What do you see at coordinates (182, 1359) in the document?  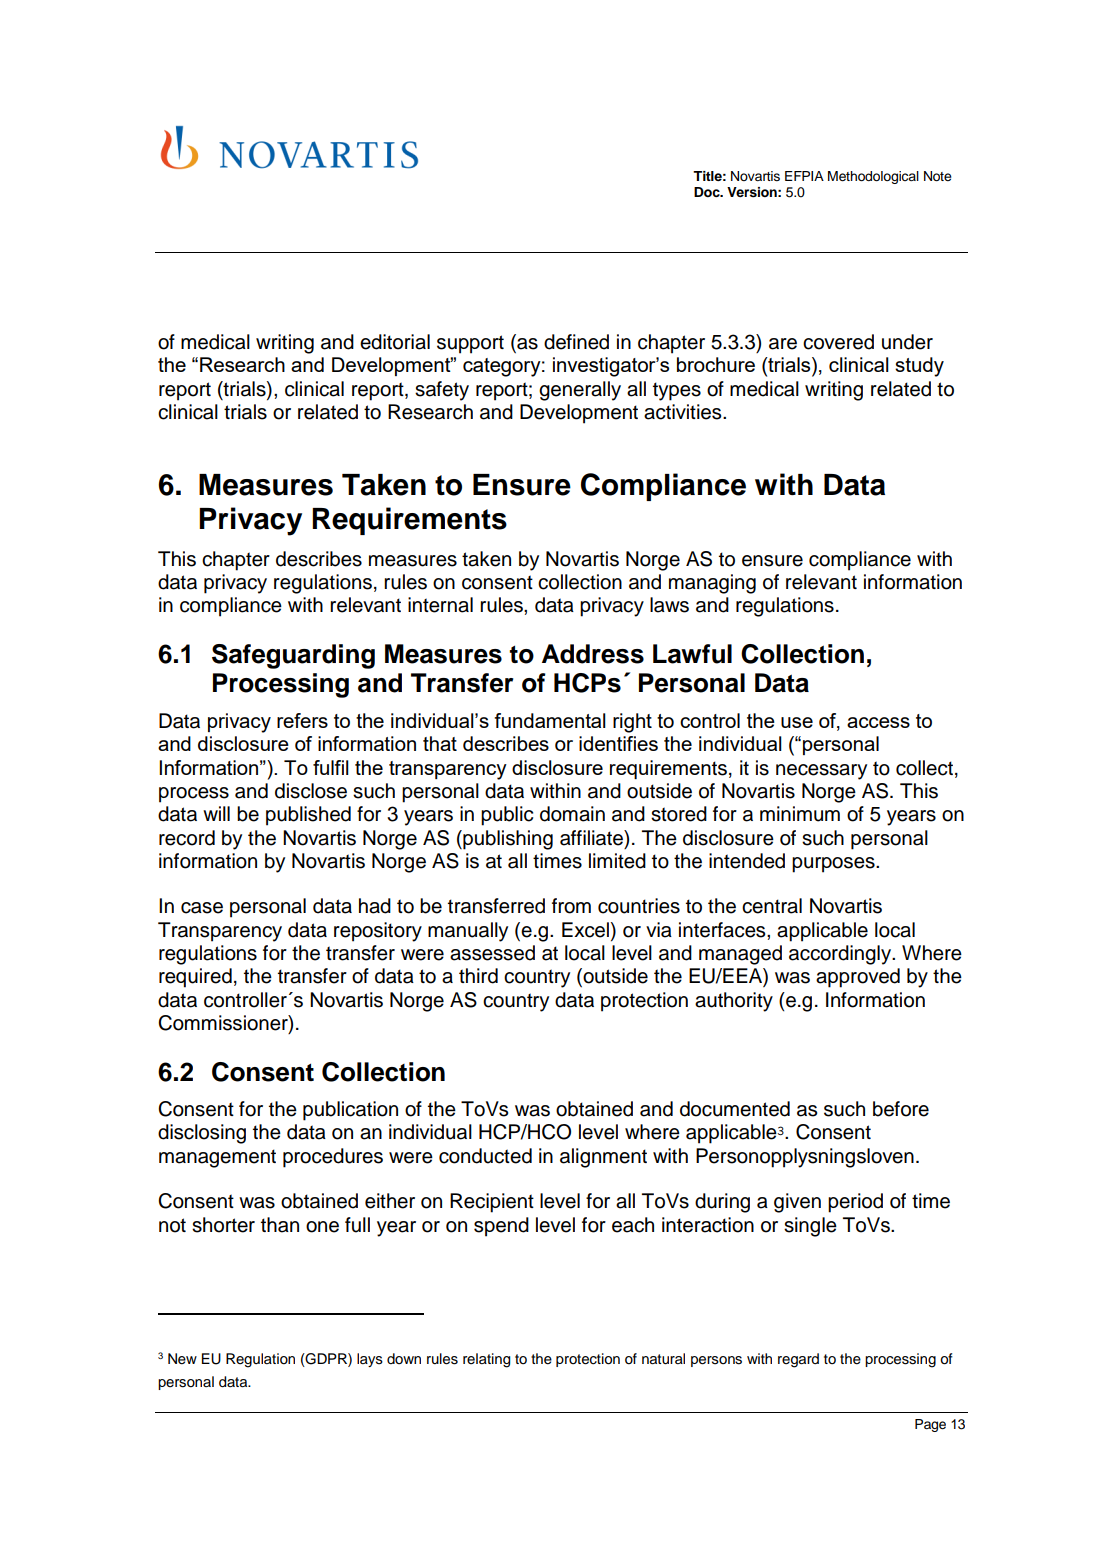 I see `New` at bounding box center [182, 1359].
